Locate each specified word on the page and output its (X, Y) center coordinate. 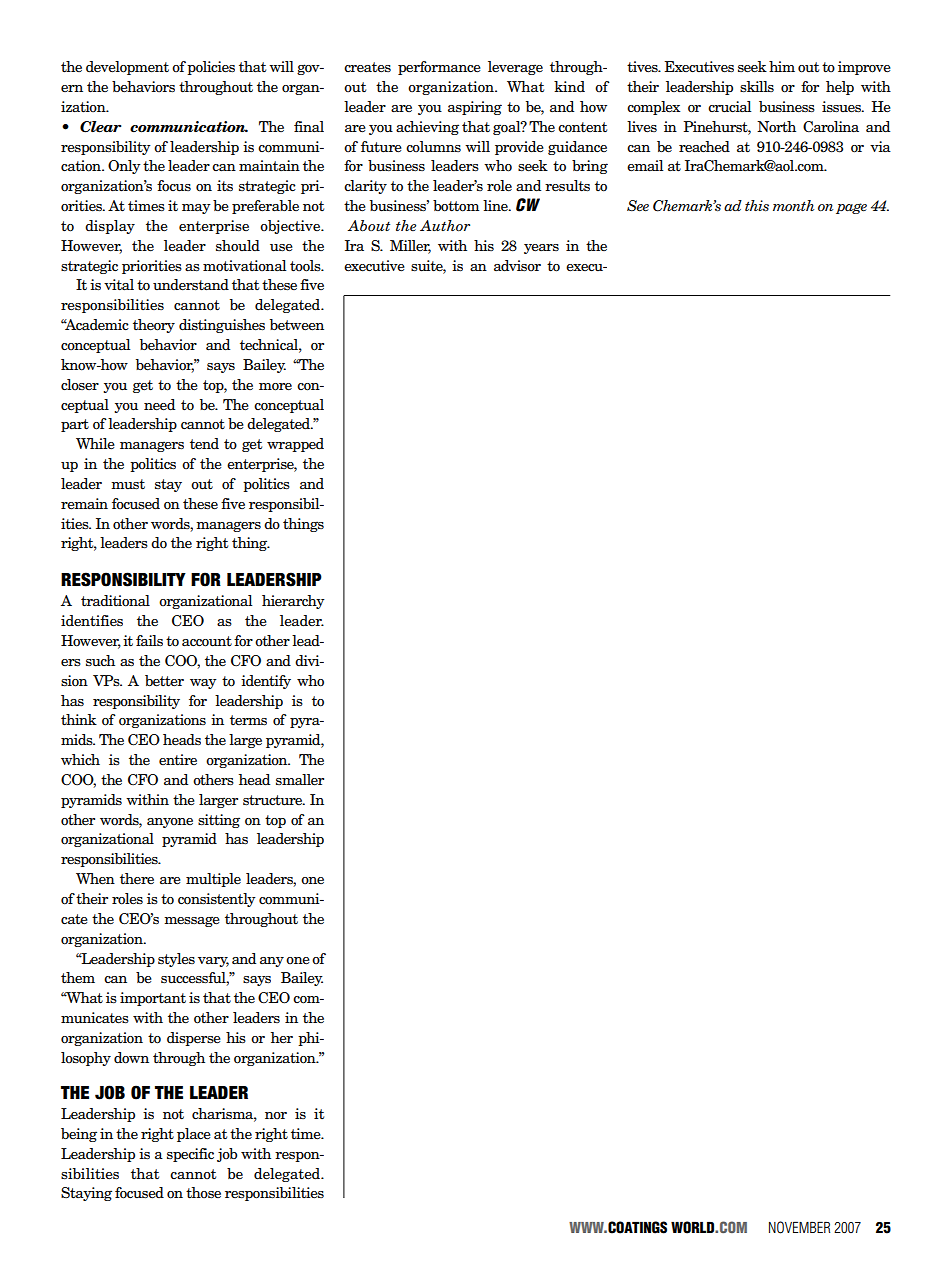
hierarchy (293, 602)
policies (211, 68)
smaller (300, 780)
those (203, 1193)
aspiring (475, 108)
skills (757, 86)
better (164, 681)
